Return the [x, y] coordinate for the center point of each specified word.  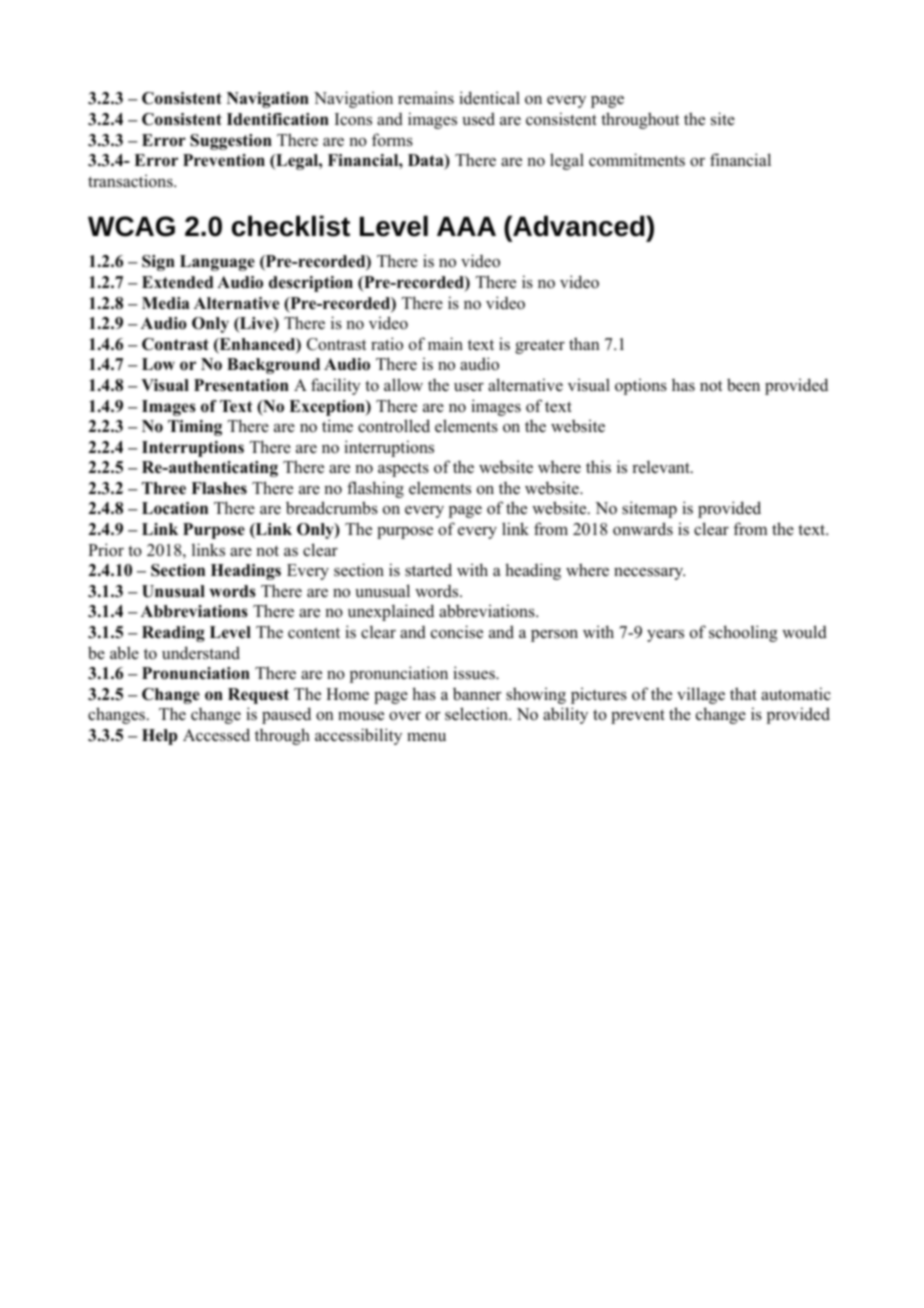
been [743, 385]
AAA [466, 226]
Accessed [216, 735]
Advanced [579, 226]
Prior [106, 550]
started [428, 570]
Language [217, 263]
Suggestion [231, 142]
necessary [649, 574]
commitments [637, 160]
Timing [195, 428]
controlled [394, 426]
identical [489, 98]
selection [477, 714]
